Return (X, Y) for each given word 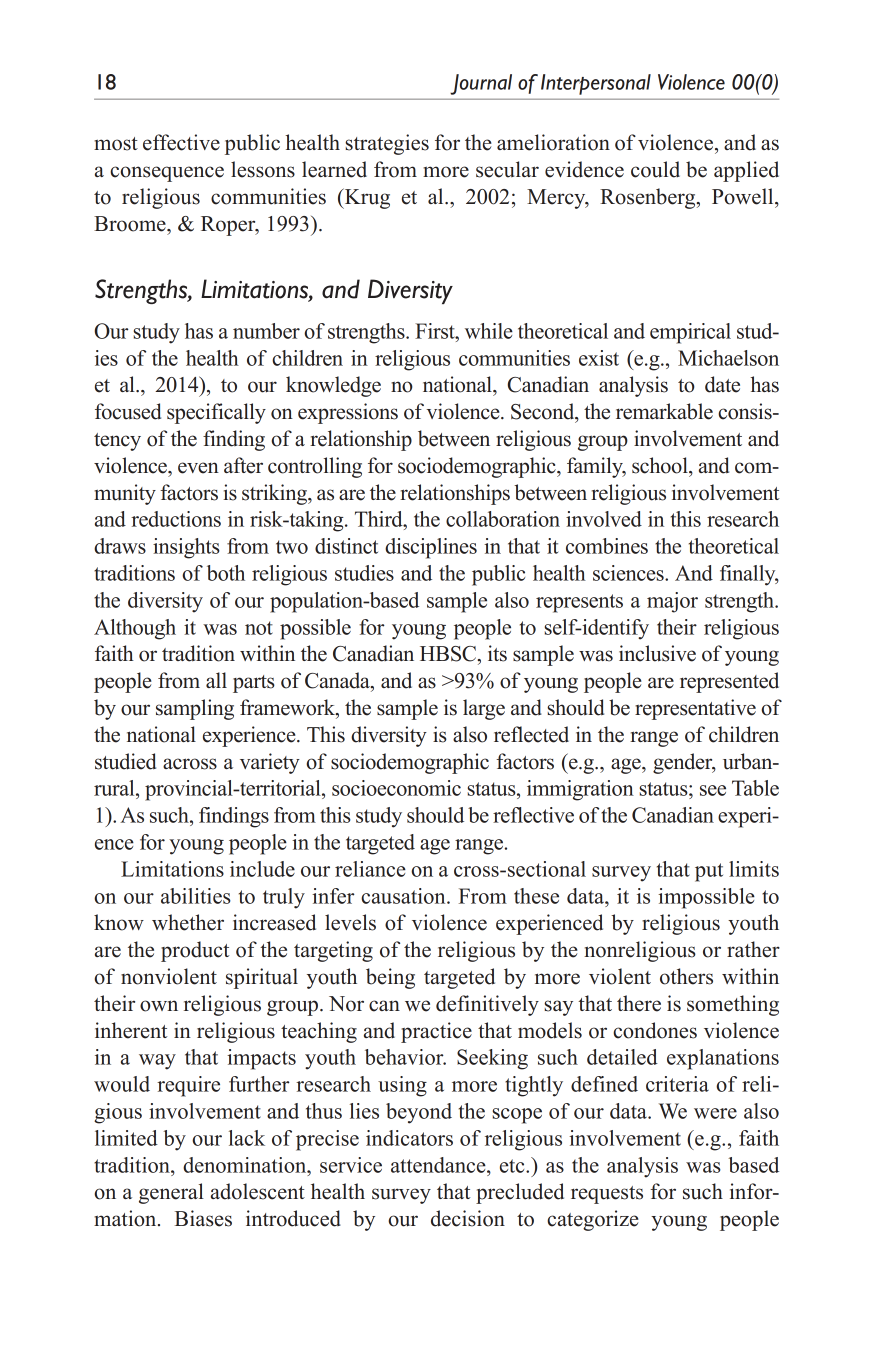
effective (181, 142)
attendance (439, 1165)
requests (607, 1195)
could (655, 169)
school (661, 465)
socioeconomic (396, 788)
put (709, 872)
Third (380, 519)
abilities (196, 896)
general (171, 1193)
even (198, 468)
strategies (387, 144)
